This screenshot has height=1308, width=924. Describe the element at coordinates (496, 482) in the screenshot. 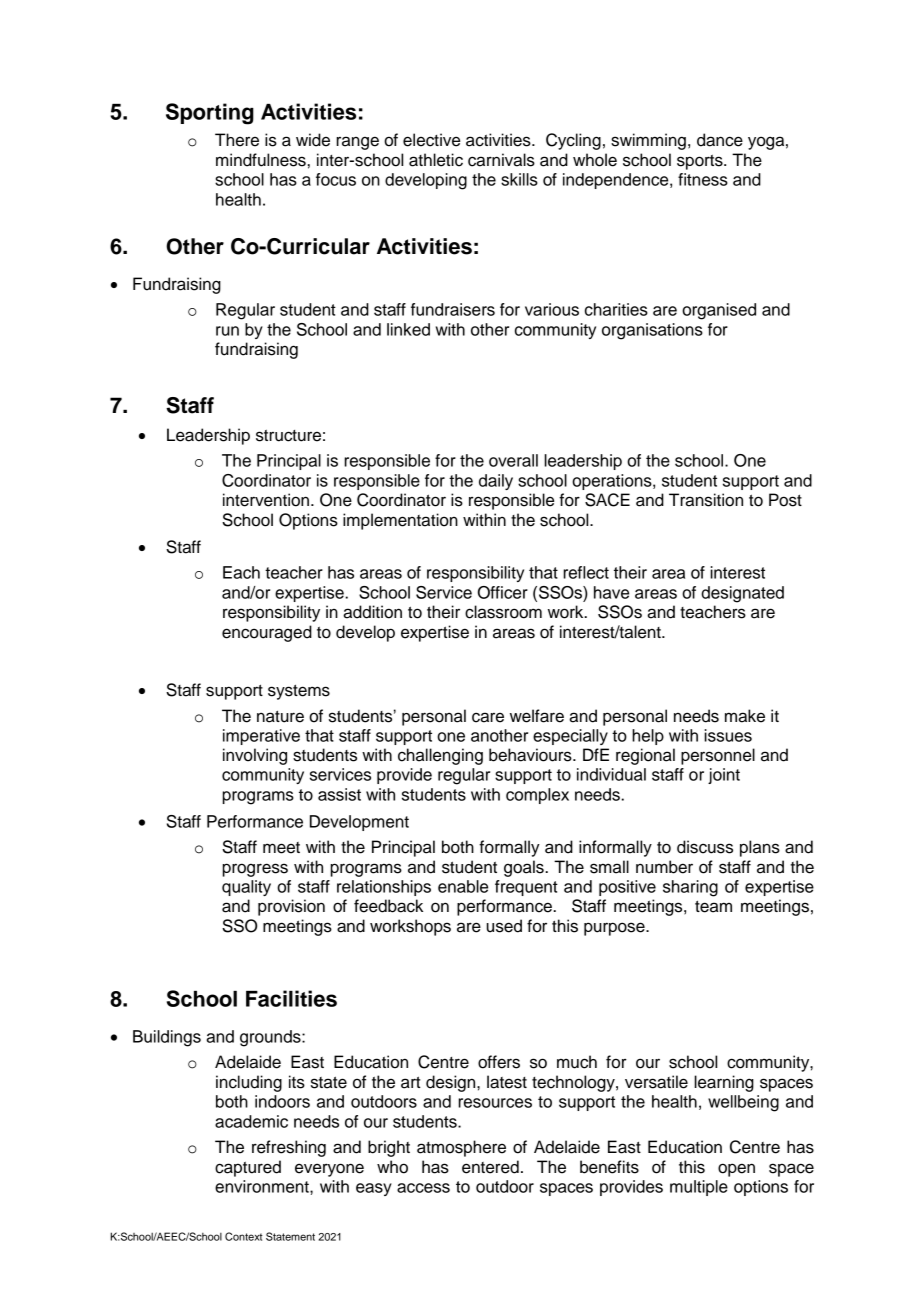

I see `daily` at that location.
